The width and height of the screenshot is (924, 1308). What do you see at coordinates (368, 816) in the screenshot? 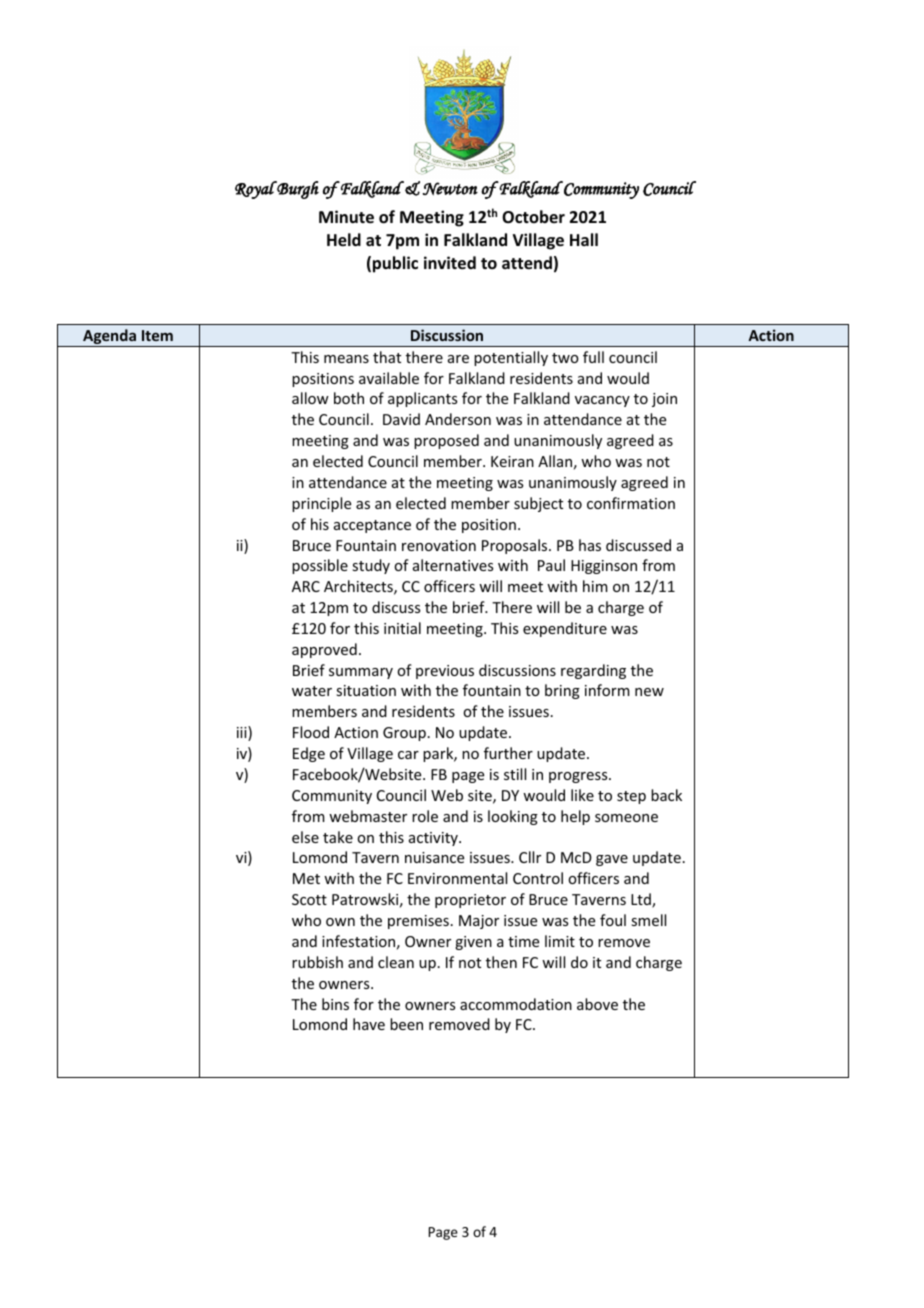
I see `webmaster` at bounding box center [368, 816].
